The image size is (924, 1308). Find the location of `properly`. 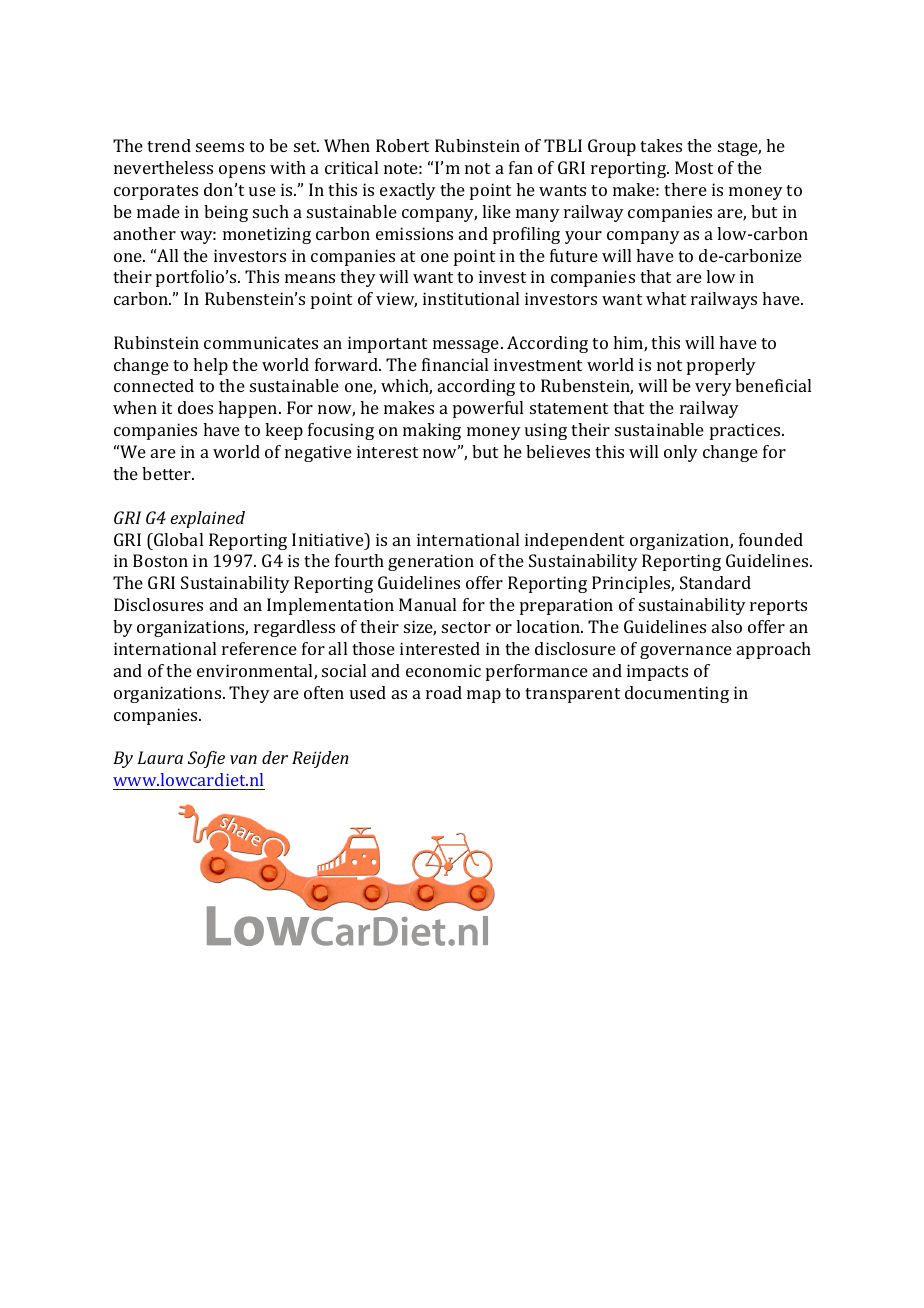

properly is located at coordinates (721, 366).
